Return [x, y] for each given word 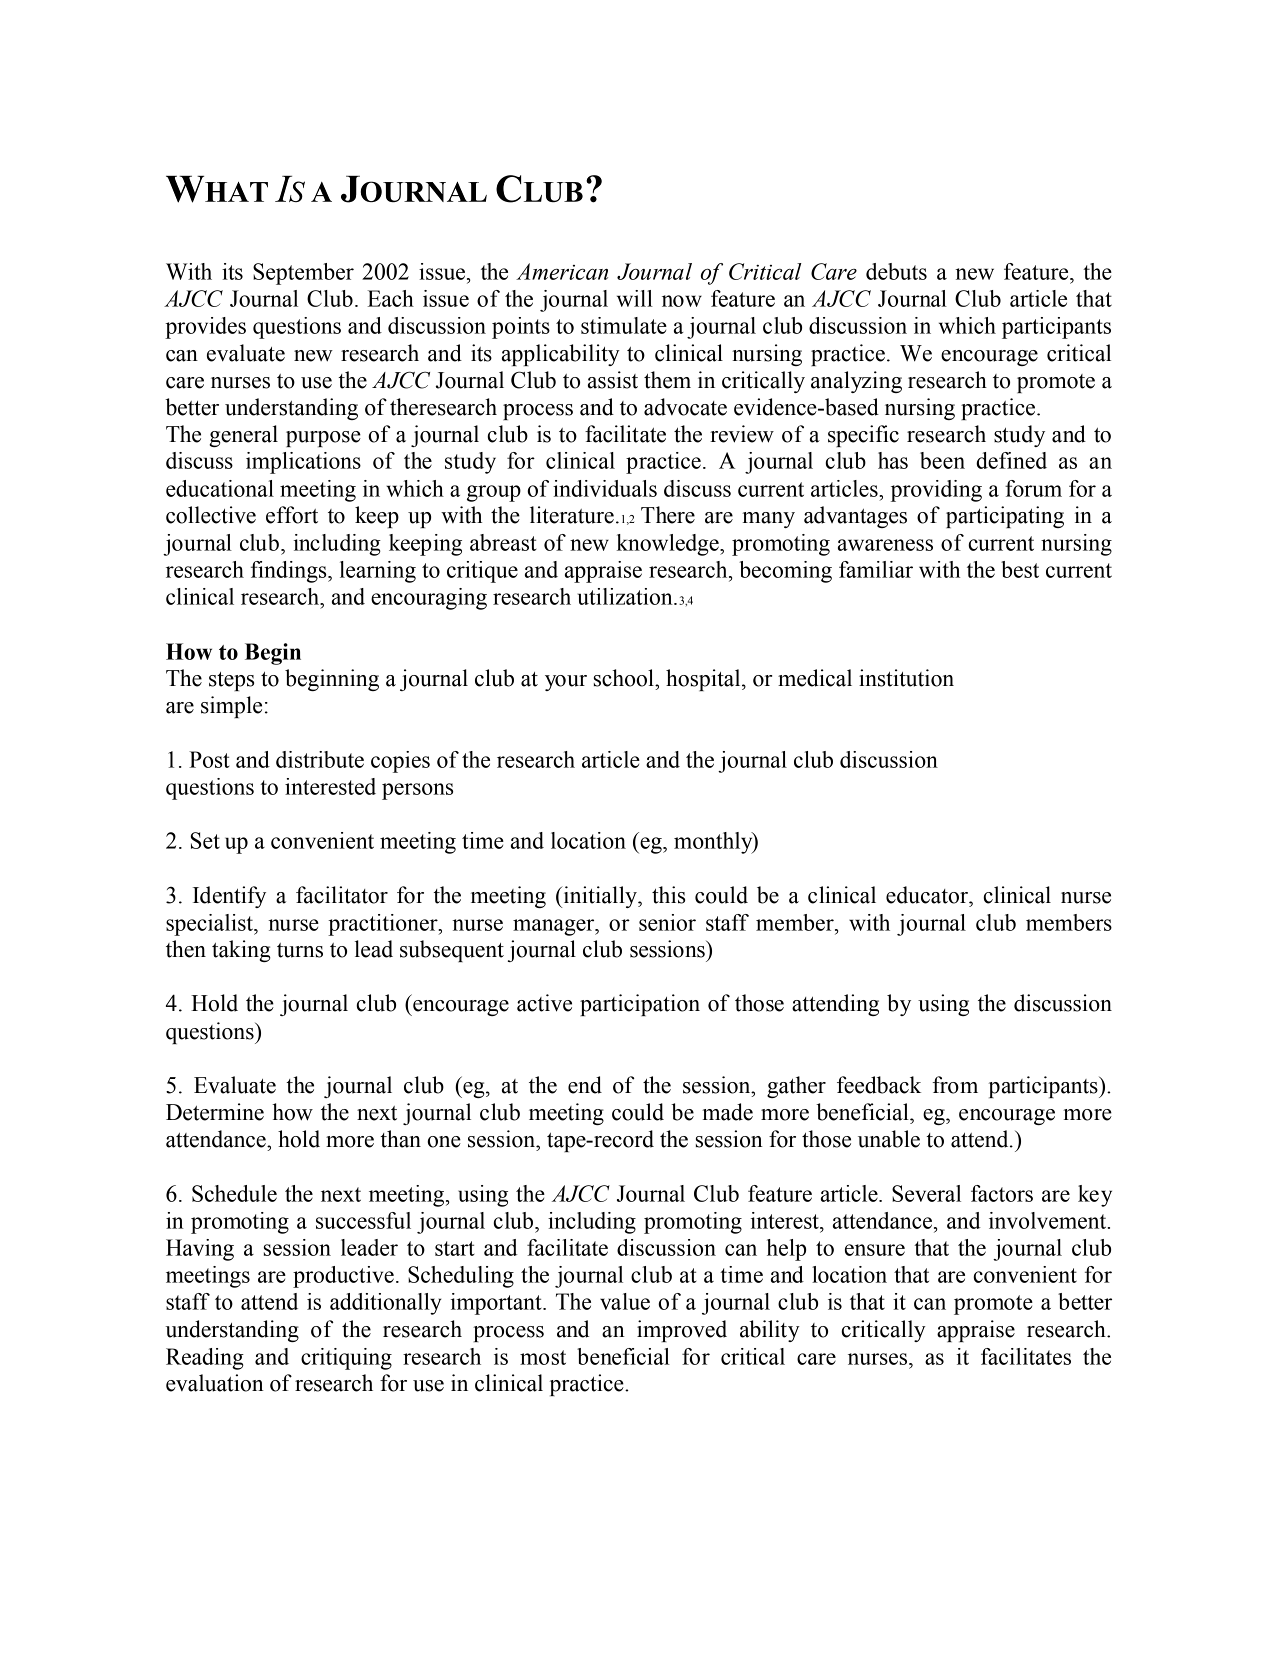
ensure [875, 1250]
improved [682, 1331]
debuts [896, 271]
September [303, 274]
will [635, 298]
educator [928, 895]
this [668, 895]
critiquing [346, 1359]
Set [205, 840]
